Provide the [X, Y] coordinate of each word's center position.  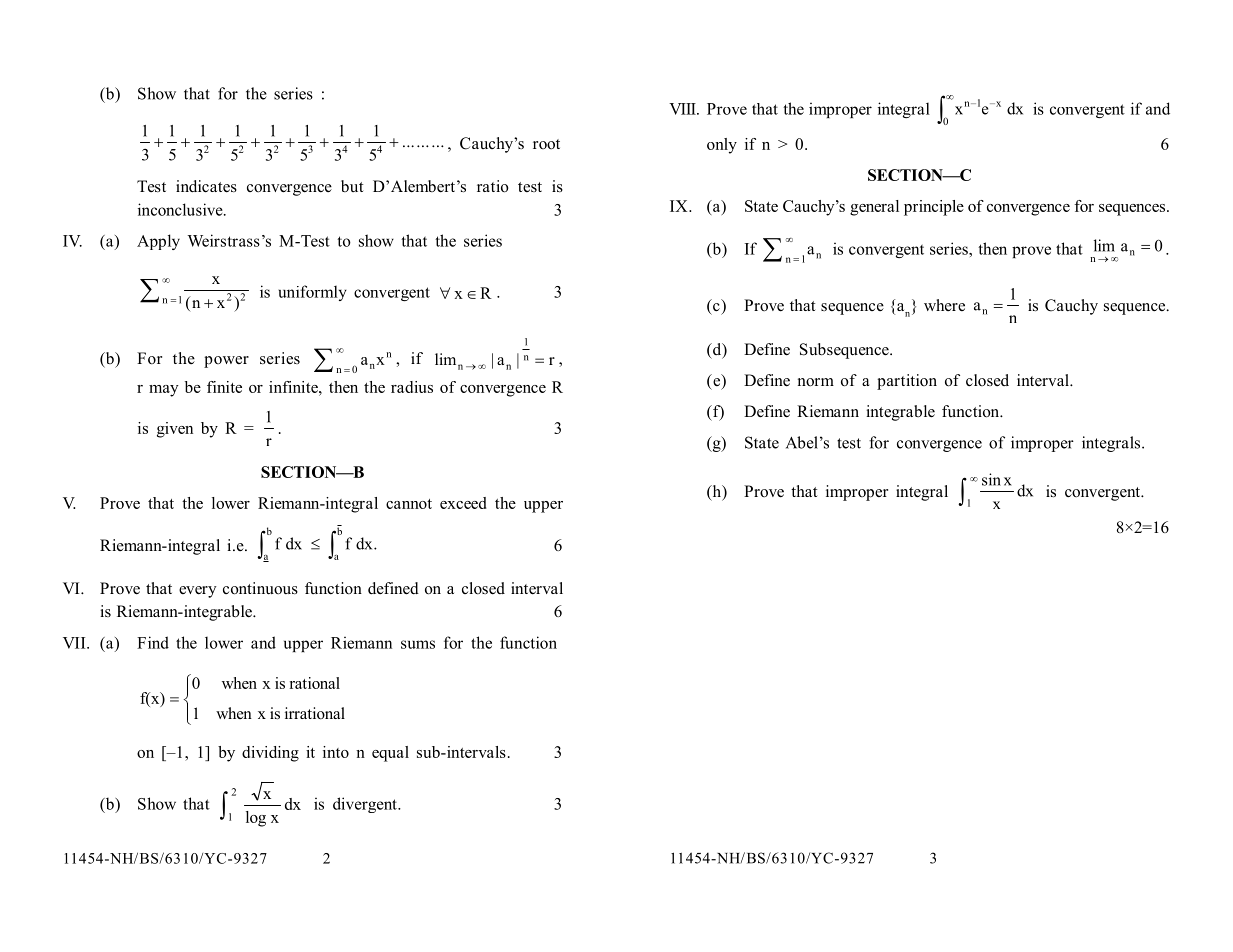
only [722, 146]
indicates [206, 186]
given [175, 430]
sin [991, 479]
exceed [463, 503]
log [256, 819]
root [546, 144]
